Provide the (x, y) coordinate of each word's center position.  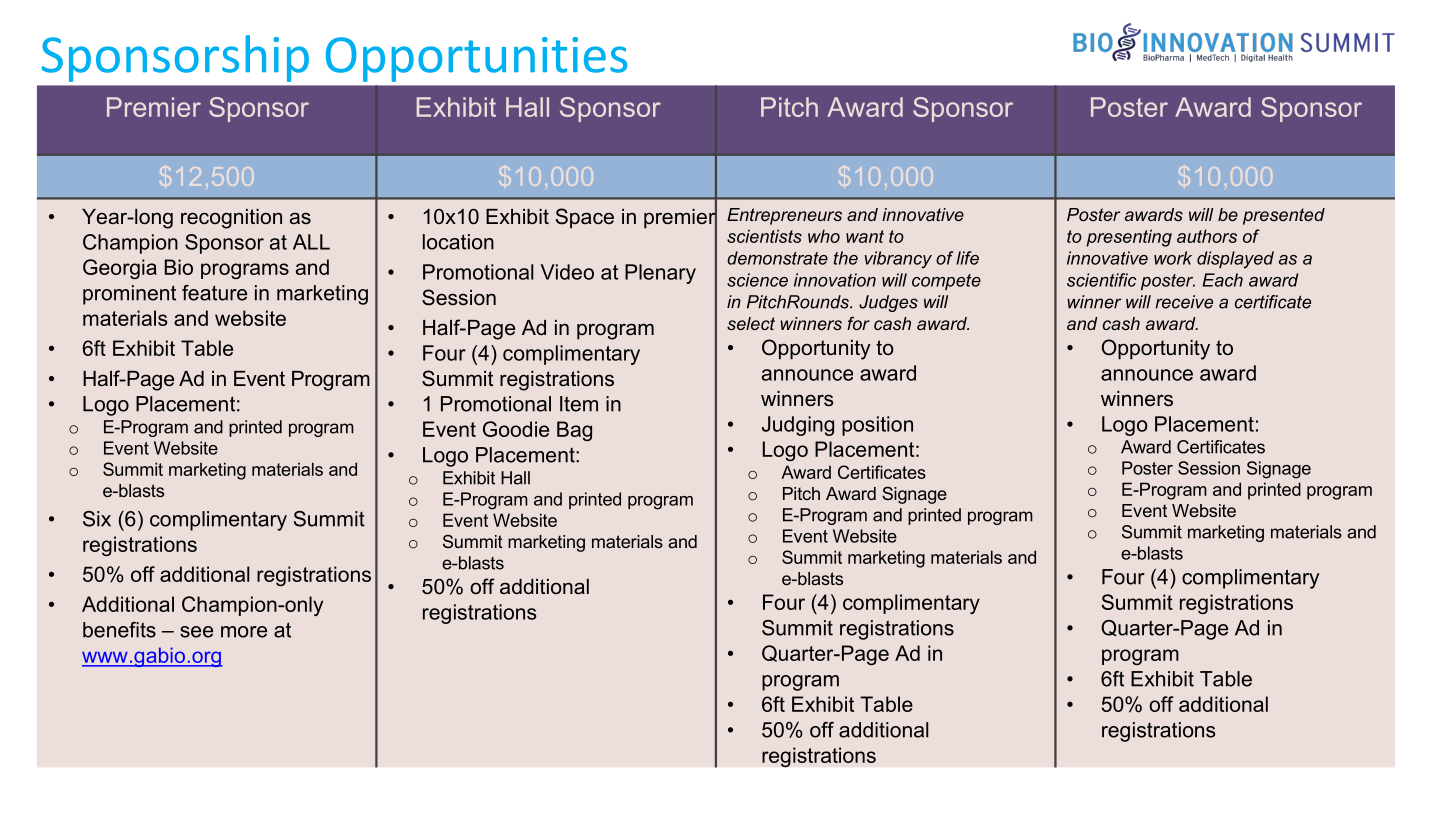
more (244, 632)
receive (1184, 302)
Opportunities (476, 59)
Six (97, 519)
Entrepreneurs (784, 216)
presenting (1129, 238)
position (877, 426)
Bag (574, 431)
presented (1284, 216)
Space (585, 218)
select (751, 323)
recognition (231, 219)
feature (214, 293)
